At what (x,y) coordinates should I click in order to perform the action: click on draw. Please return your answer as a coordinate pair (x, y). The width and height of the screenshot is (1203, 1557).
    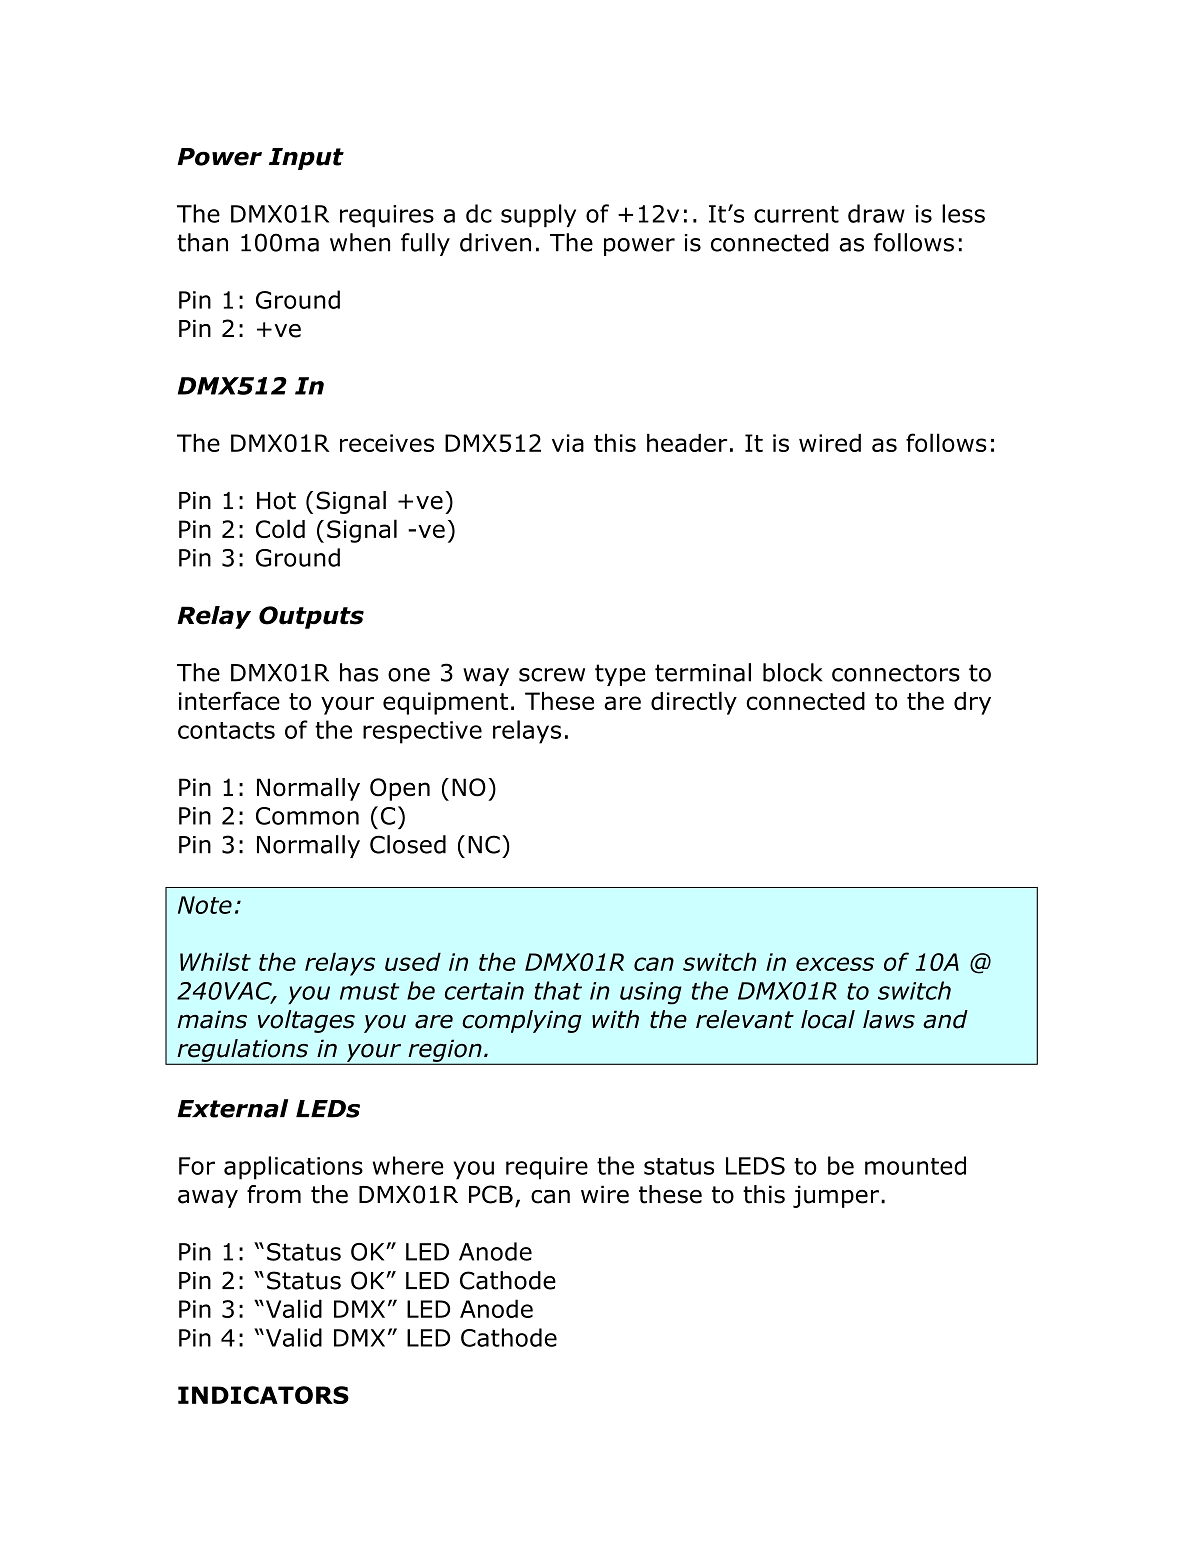
    Looking at the image, I should click on (876, 213).
